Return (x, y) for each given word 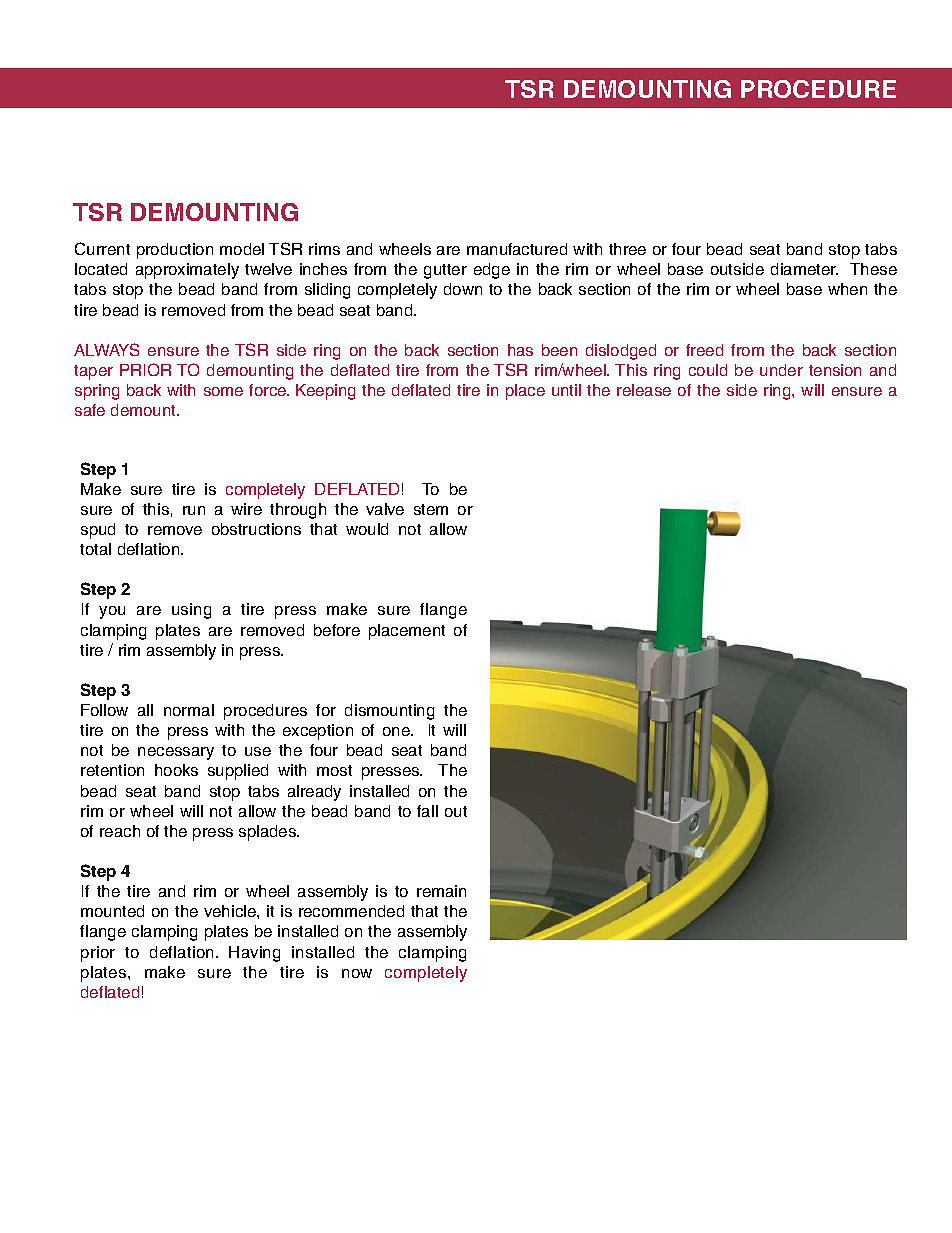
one (397, 731)
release (644, 390)
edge (492, 271)
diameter (804, 269)
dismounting (389, 712)
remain (441, 891)
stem (431, 509)
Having (254, 954)
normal (189, 710)
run (194, 510)
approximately (187, 271)
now (357, 973)
